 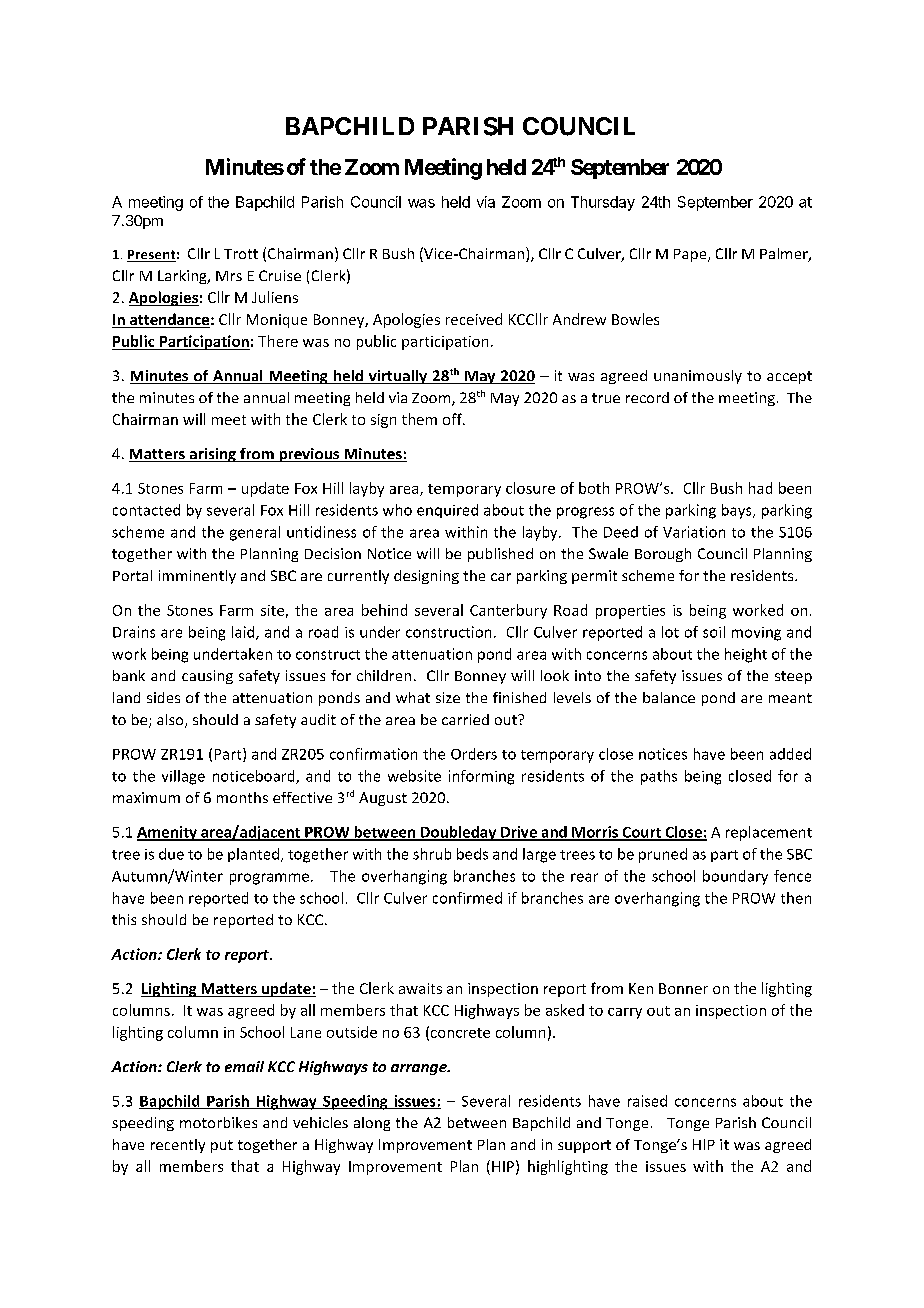 What do you see at coordinates (746, 655) in the screenshot?
I see `height` at bounding box center [746, 655].
